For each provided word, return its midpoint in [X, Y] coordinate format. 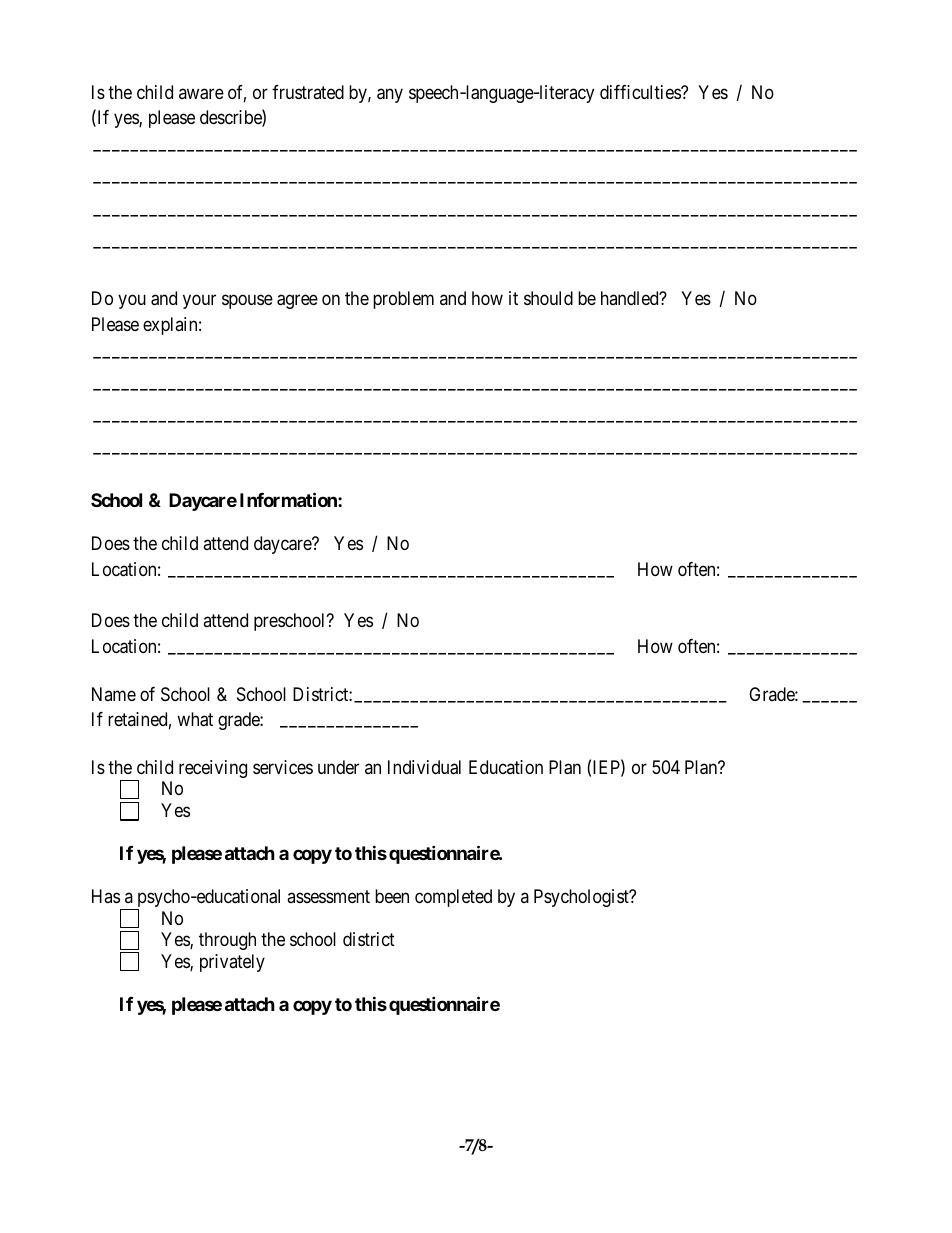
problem [403, 300]
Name [114, 694]
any [390, 95]
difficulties [641, 92]
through [227, 941]
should [548, 298]
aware [201, 94]
